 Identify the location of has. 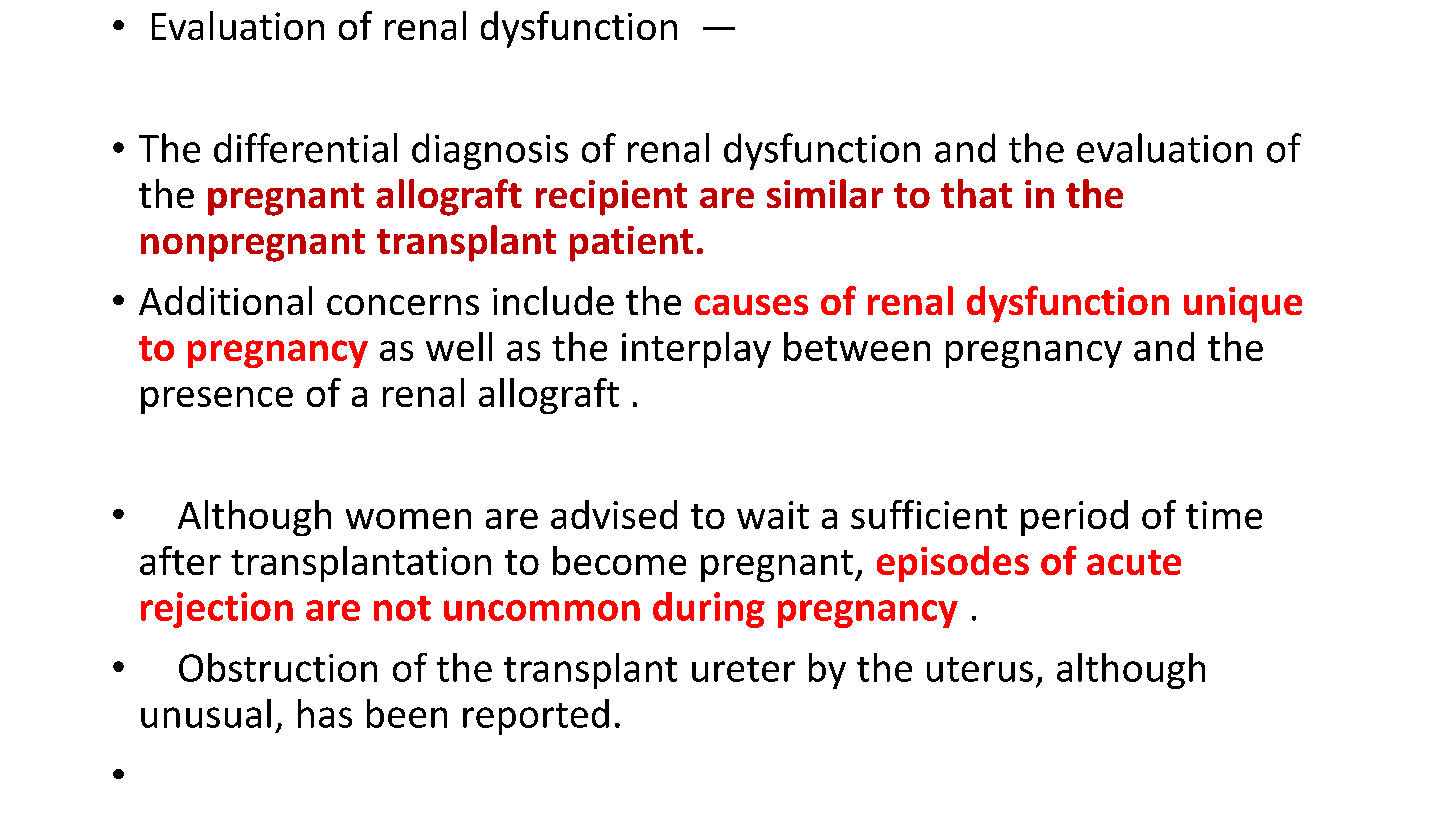
(325, 713).
